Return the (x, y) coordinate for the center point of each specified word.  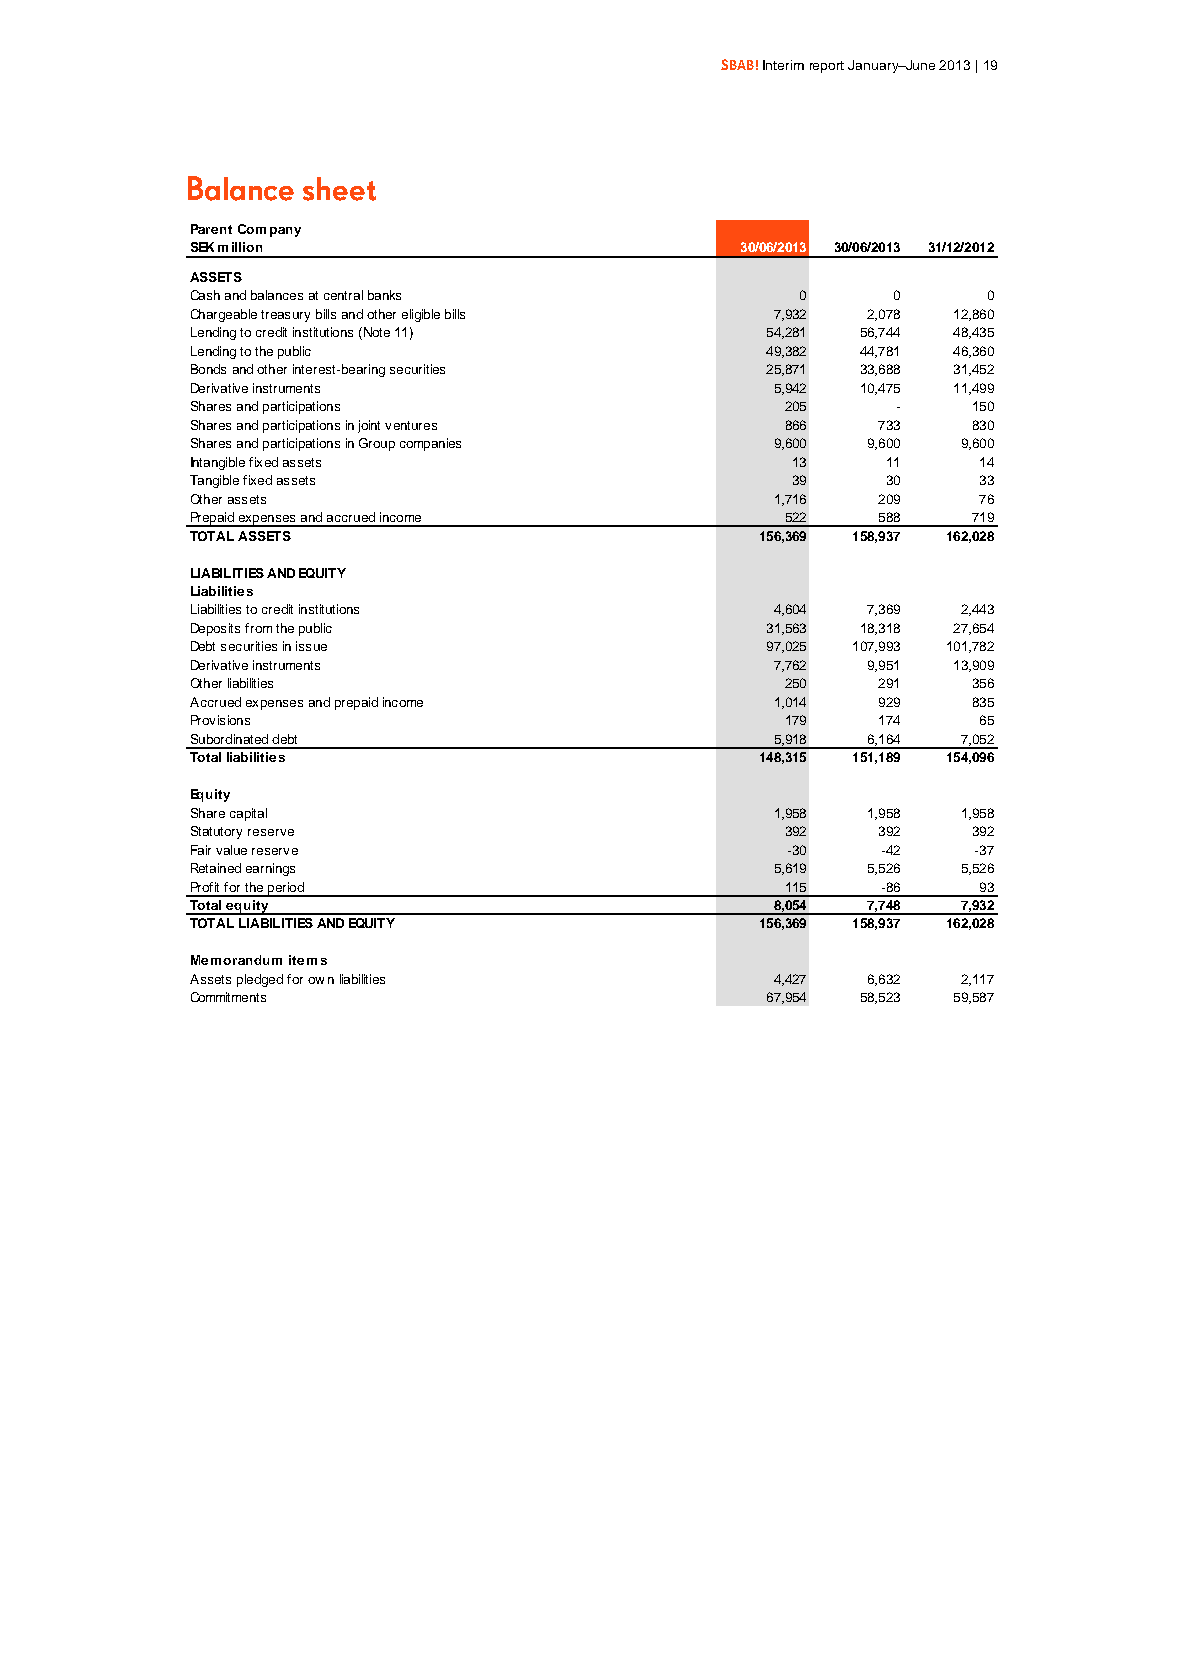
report (827, 67)
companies (430, 444)
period (286, 889)
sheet (339, 189)
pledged (260, 980)
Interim (783, 65)
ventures (411, 425)
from (258, 628)
